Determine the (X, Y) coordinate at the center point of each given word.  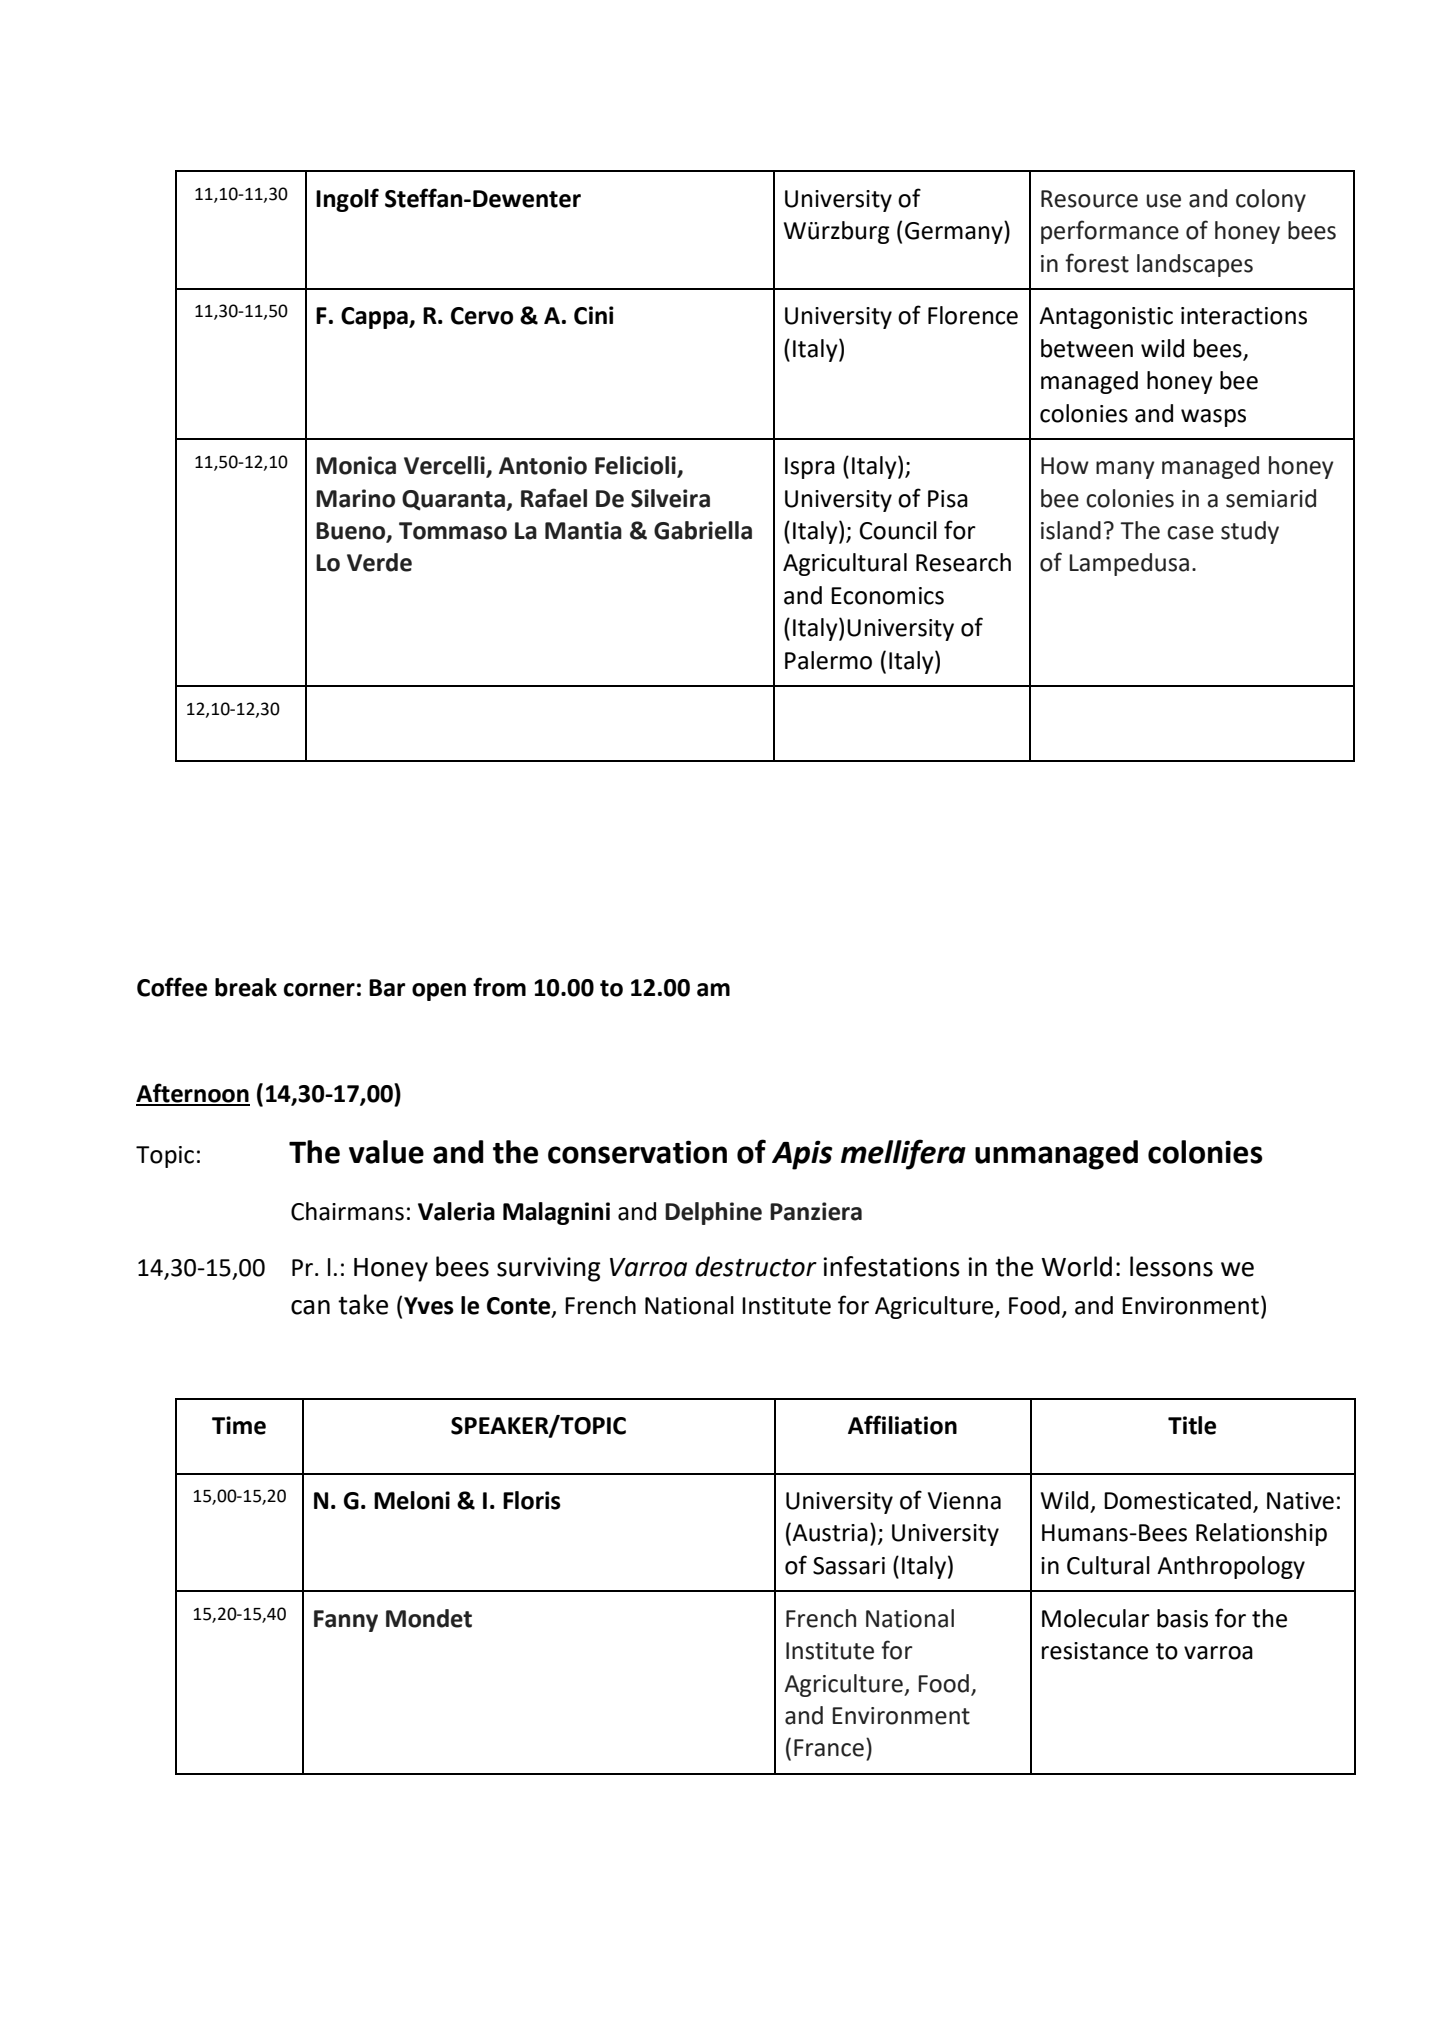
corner (319, 990)
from (499, 987)
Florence (973, 315)
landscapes (1195, 265)
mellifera (903, 1154)
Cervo (482, 316)
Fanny (346, 1621)
